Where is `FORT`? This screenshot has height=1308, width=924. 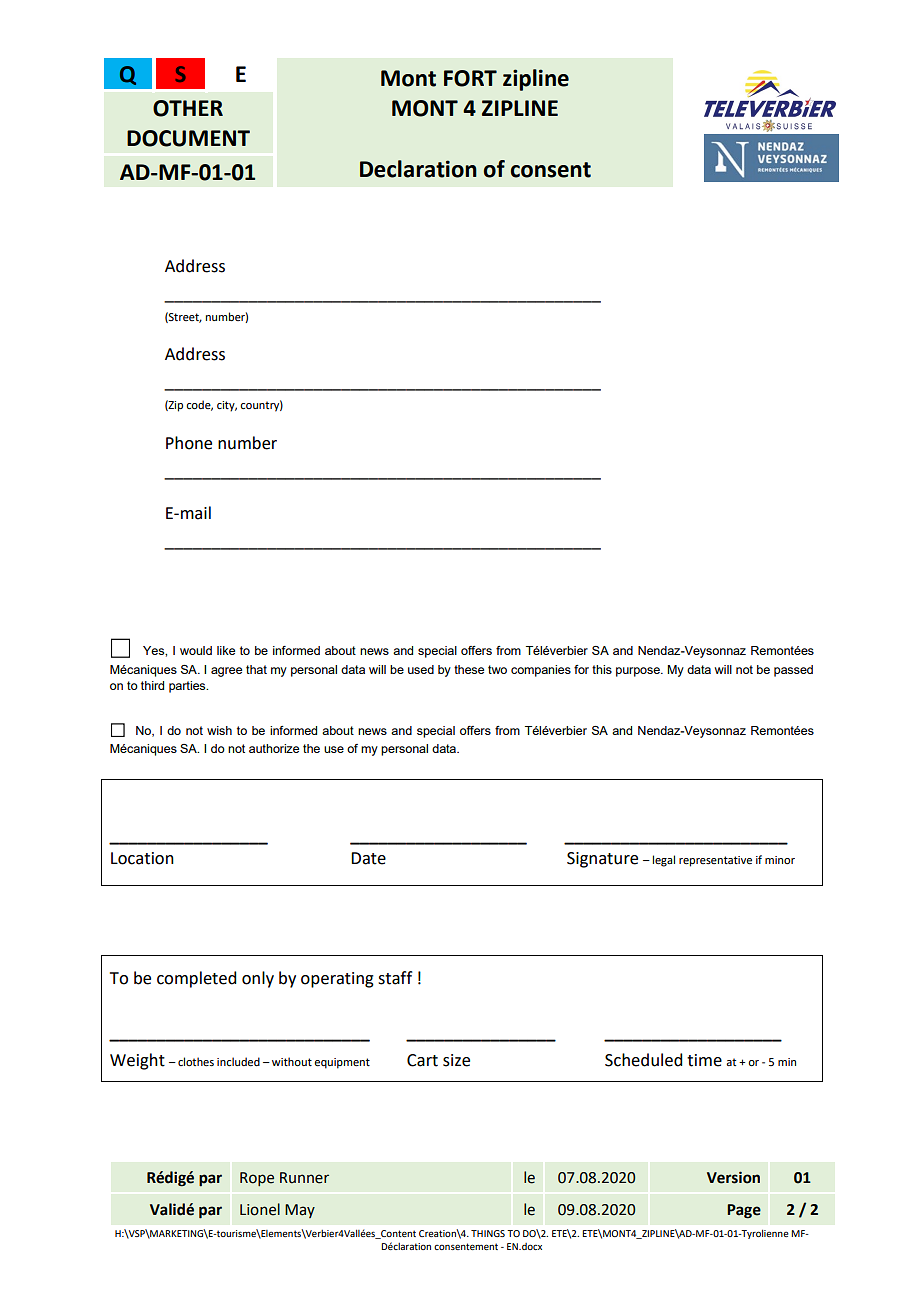
FORT is located at coordinates (470, 78).
